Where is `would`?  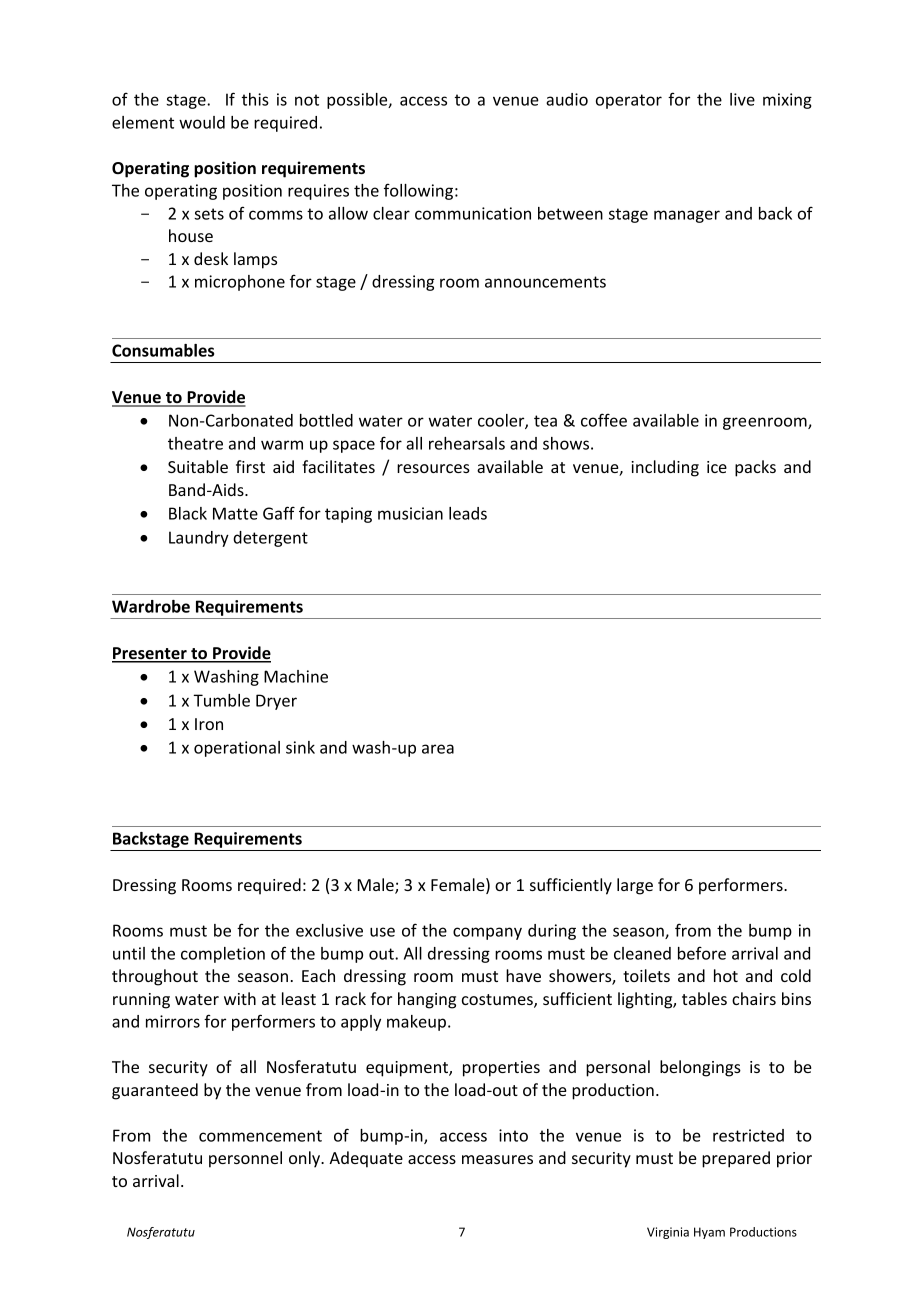 would is located at coordinates (202, 122).
